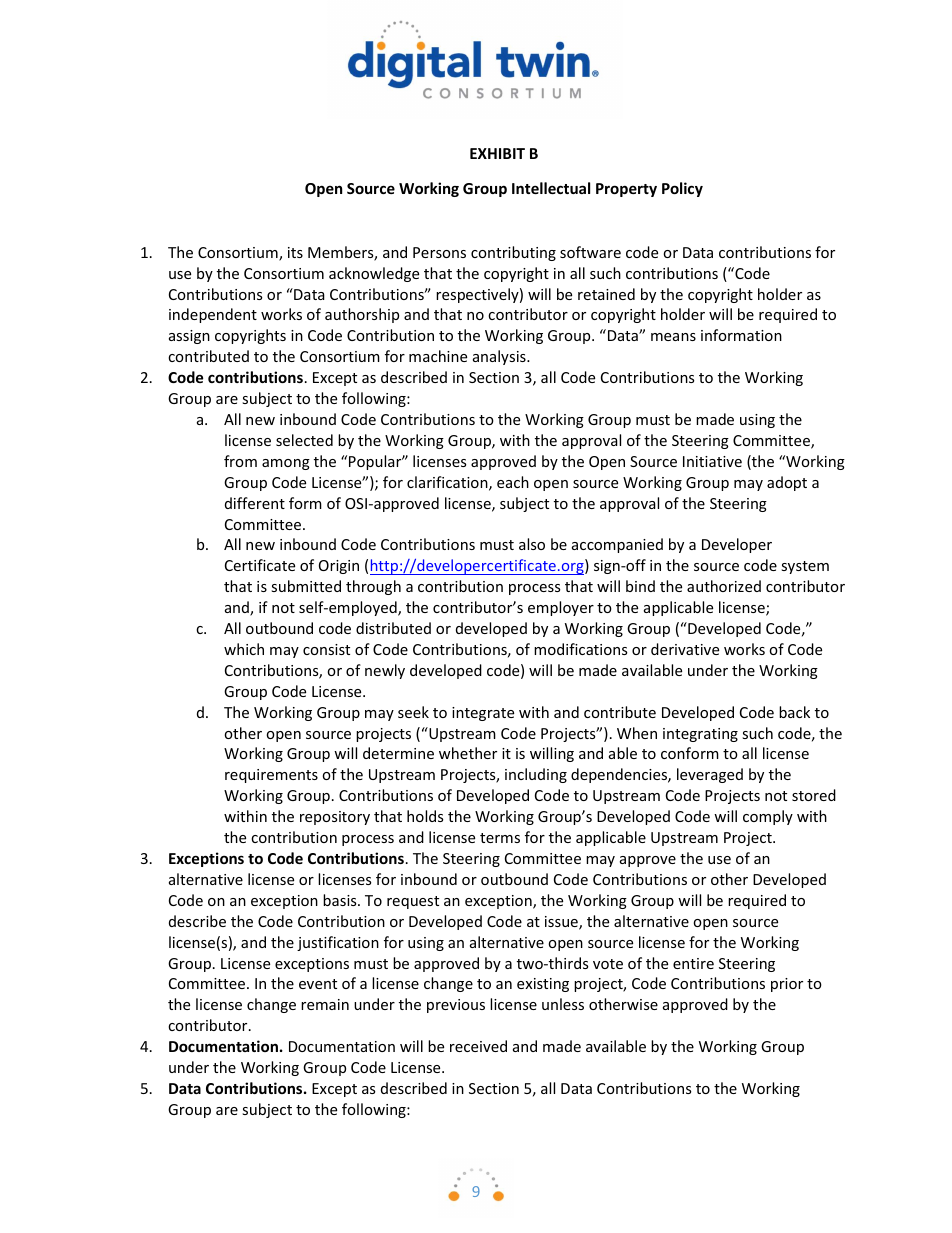 Image resolution: width=952 pixels, height=1233 pixels. Describe the element at coordinates (551, 188) in the screenshot. I see `Intellectual` at that location.
